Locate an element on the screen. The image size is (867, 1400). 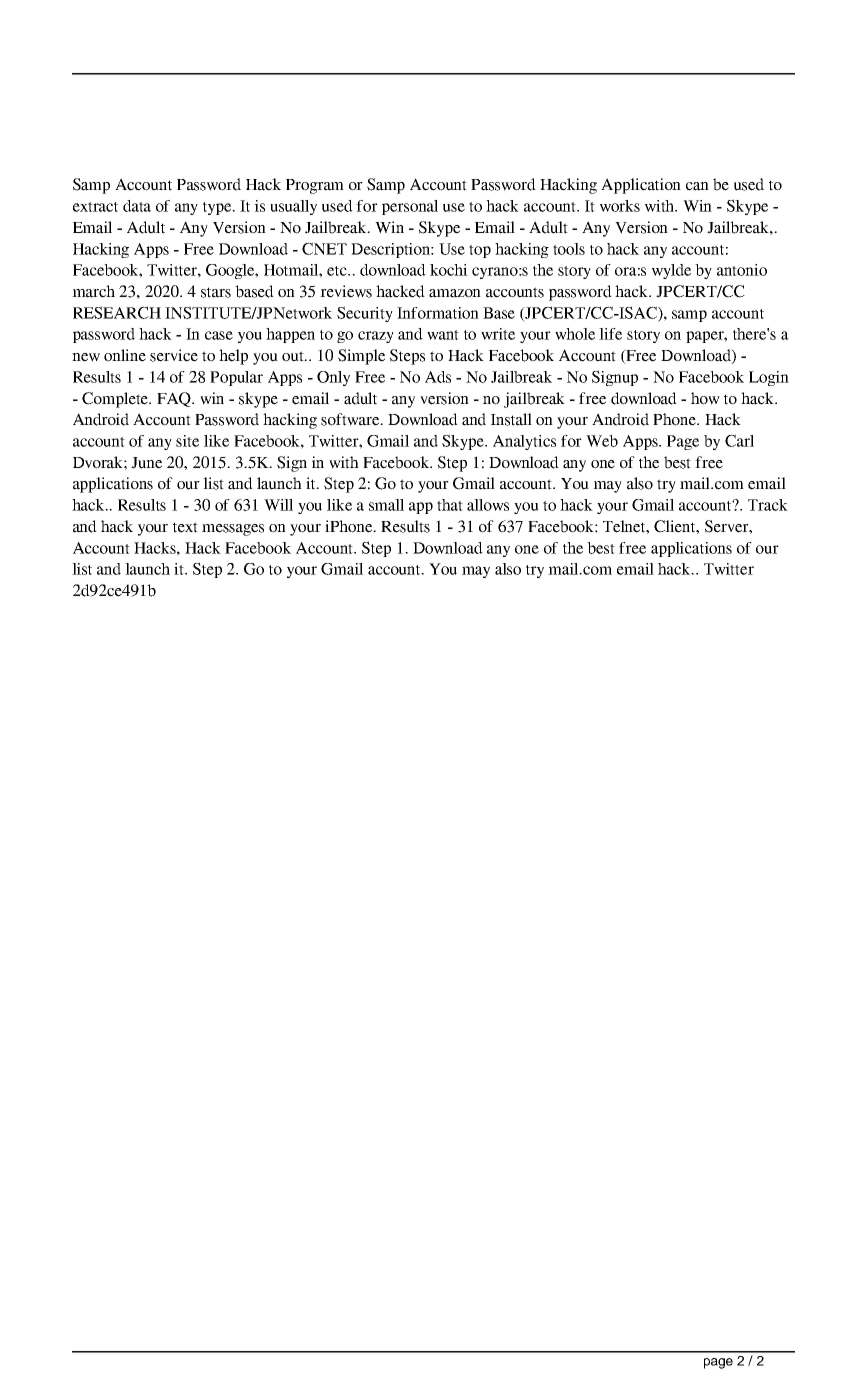
software is located at coordinates (351, 419).
